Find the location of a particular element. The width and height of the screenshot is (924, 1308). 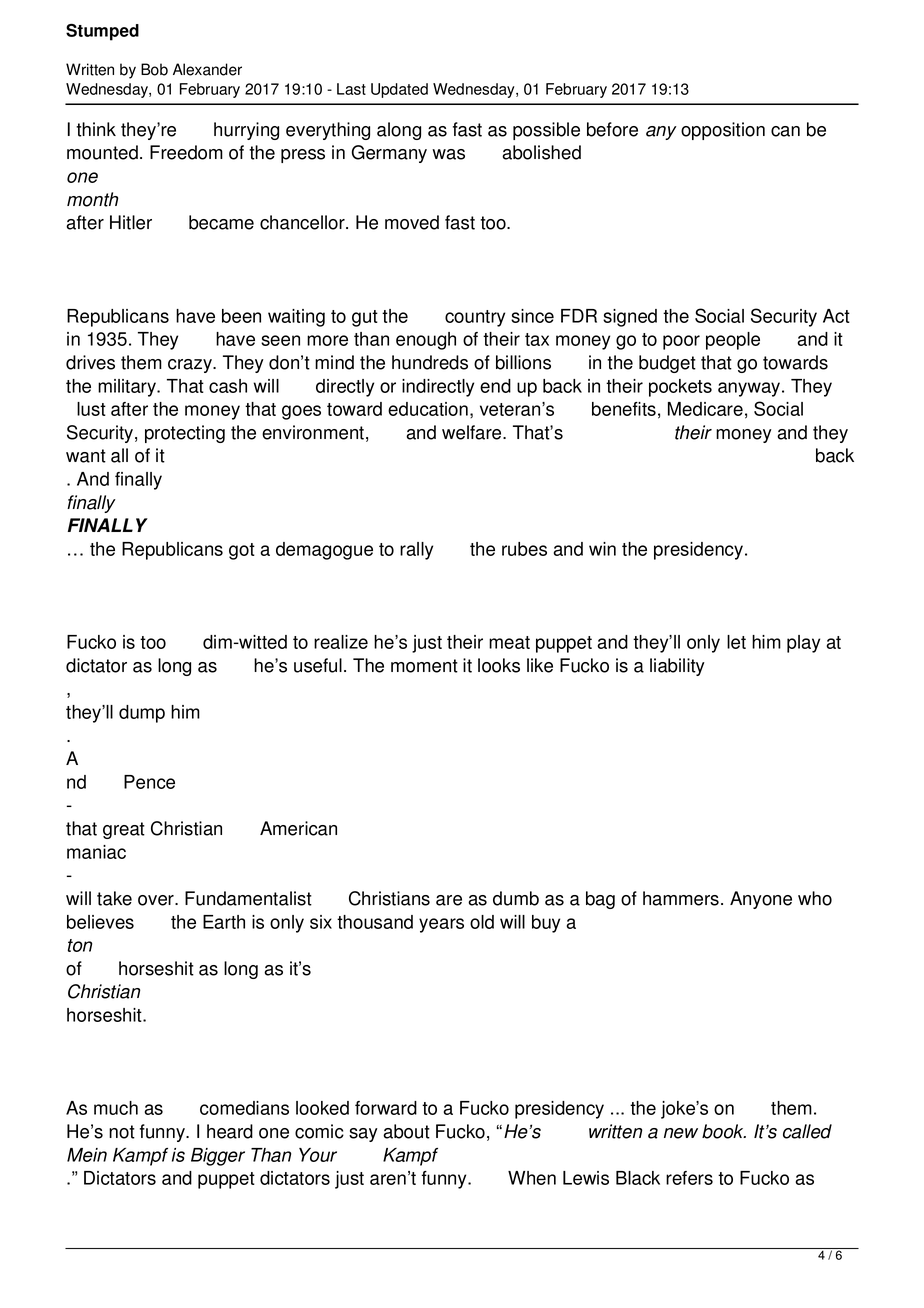

opposition is located at coordinates (723, 131).
